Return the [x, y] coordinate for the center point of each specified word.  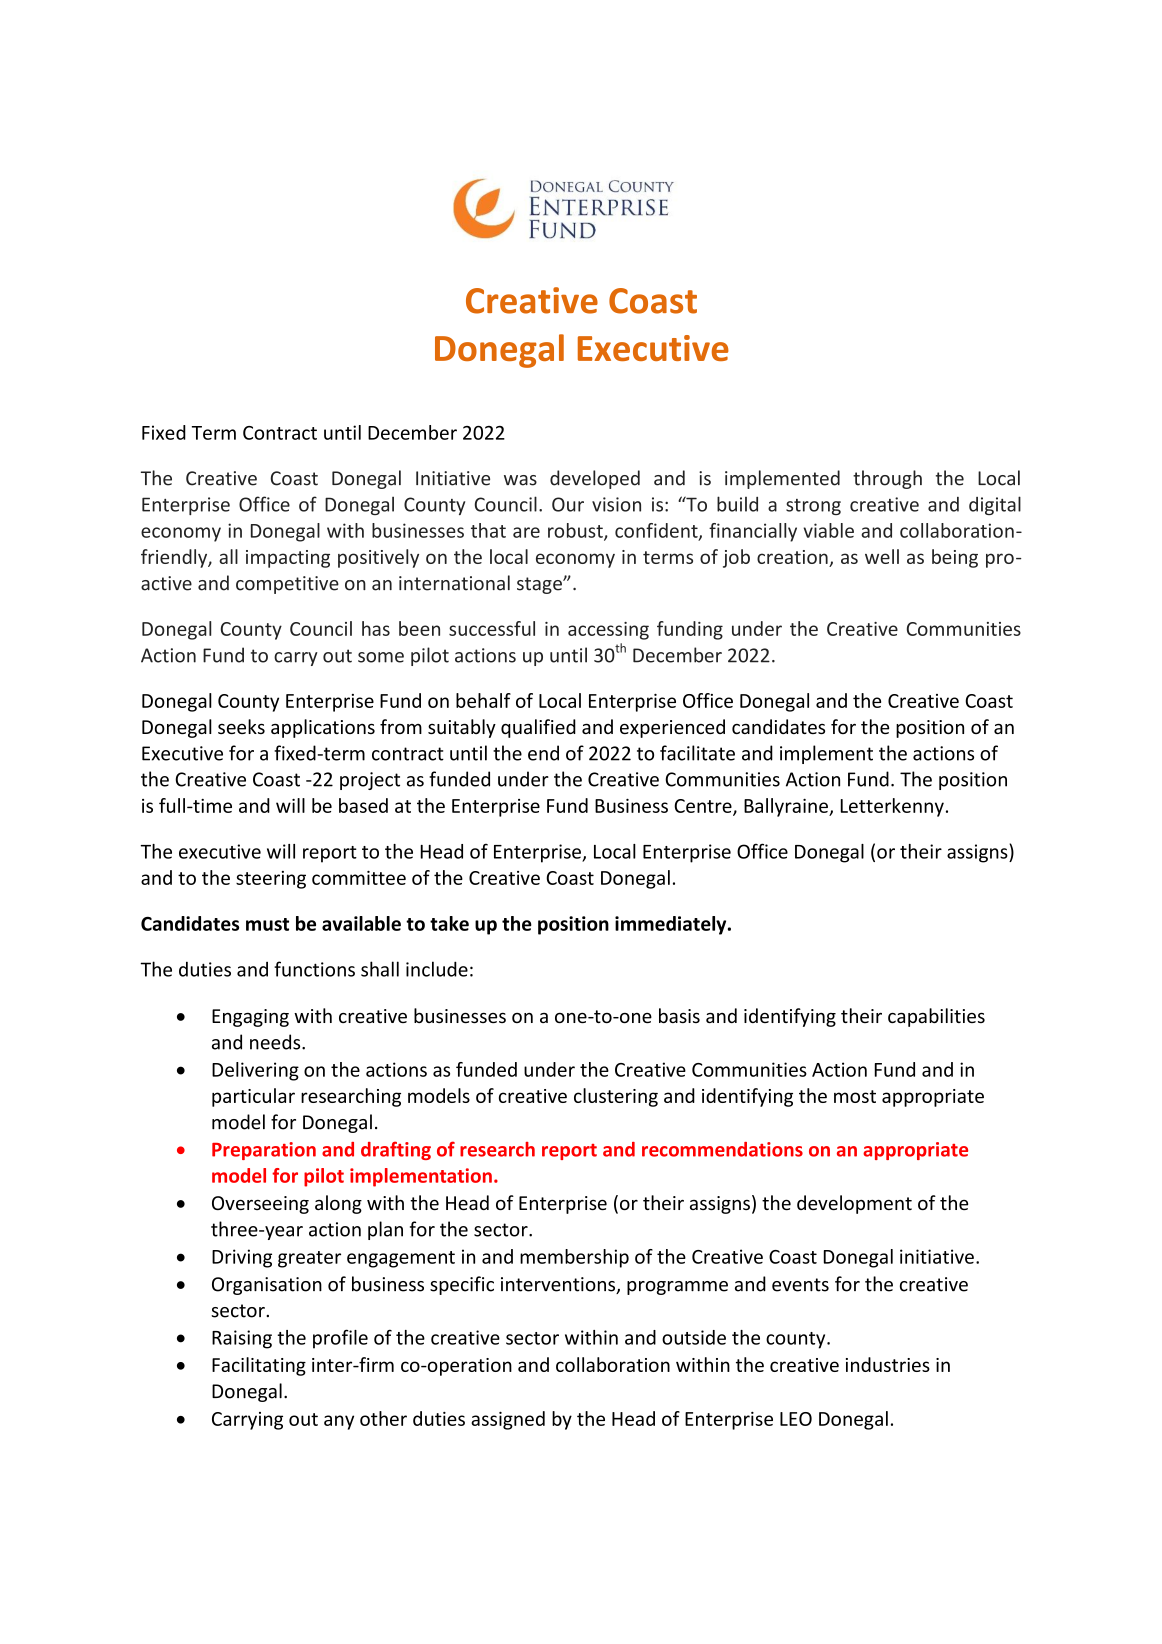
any [339, 1422]
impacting [288, 559]
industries [888, 1364]
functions [314, 969]
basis [679, 1015]
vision [616, 504]
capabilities [936, 1017]
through [887, 479]
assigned [508, 1420]
